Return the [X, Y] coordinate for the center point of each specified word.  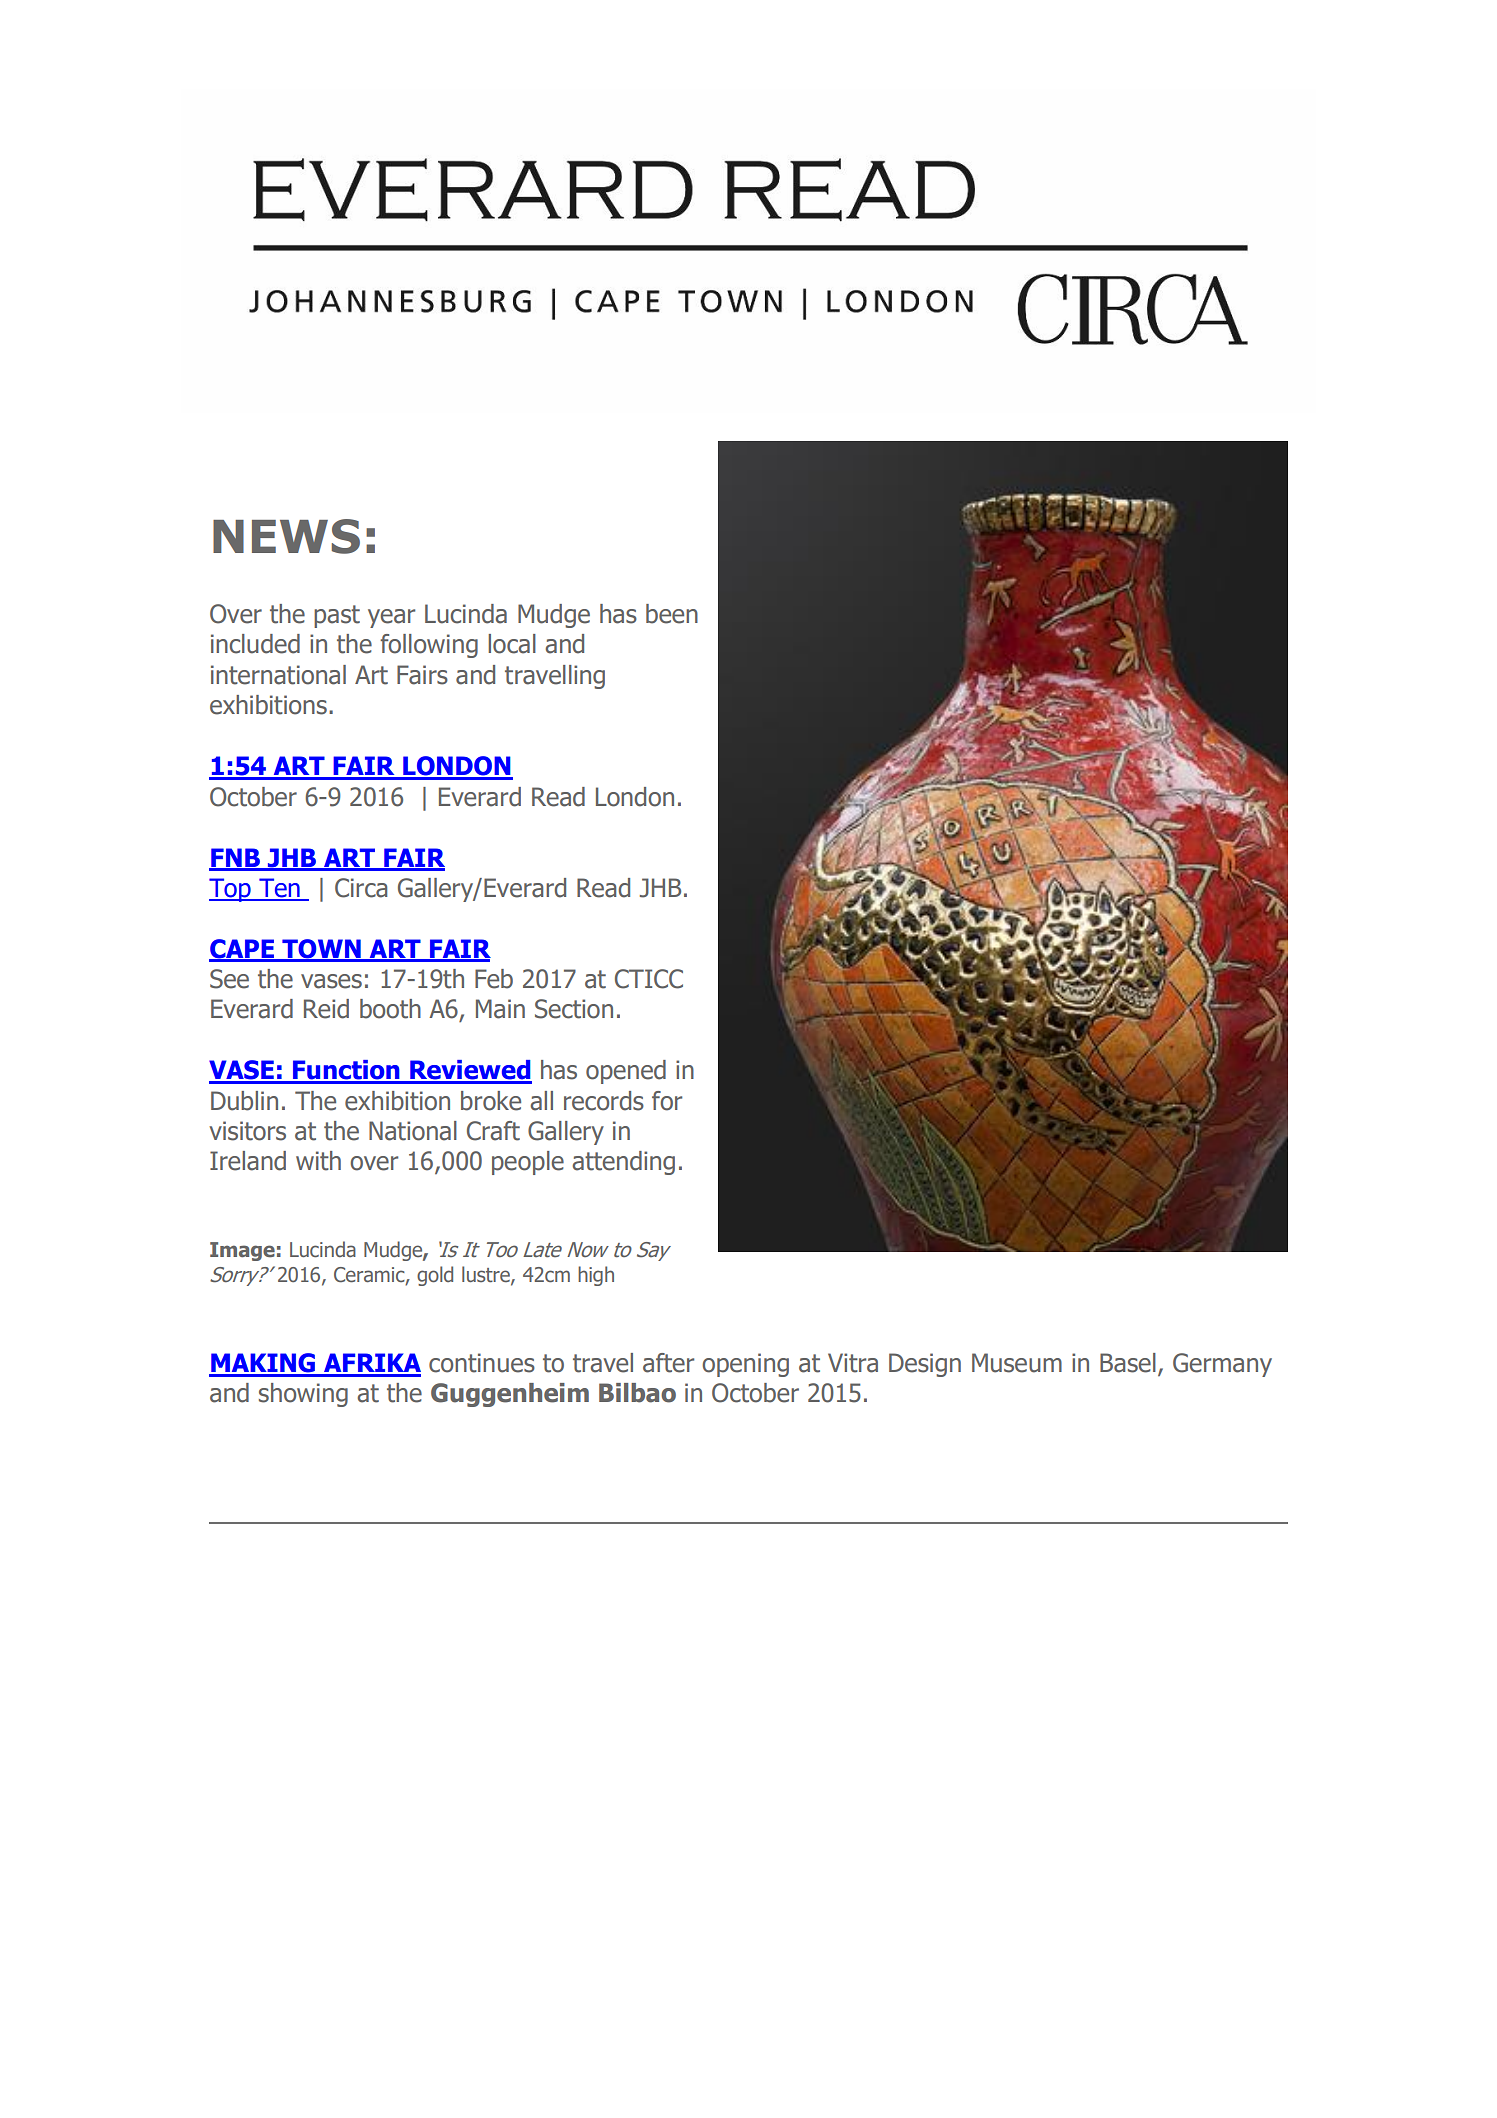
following [429, 646]
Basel [1128, 1363]
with [318, 1161]
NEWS [286, 536]
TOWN [321, 950]
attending [624, 1163]
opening [745, 1365]
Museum [1017, 1363]
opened [626, 1072]
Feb [494, 979]
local [512, 644]
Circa [361, 888]
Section [574, 1009]
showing [303, 1395]
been [672, 614]
